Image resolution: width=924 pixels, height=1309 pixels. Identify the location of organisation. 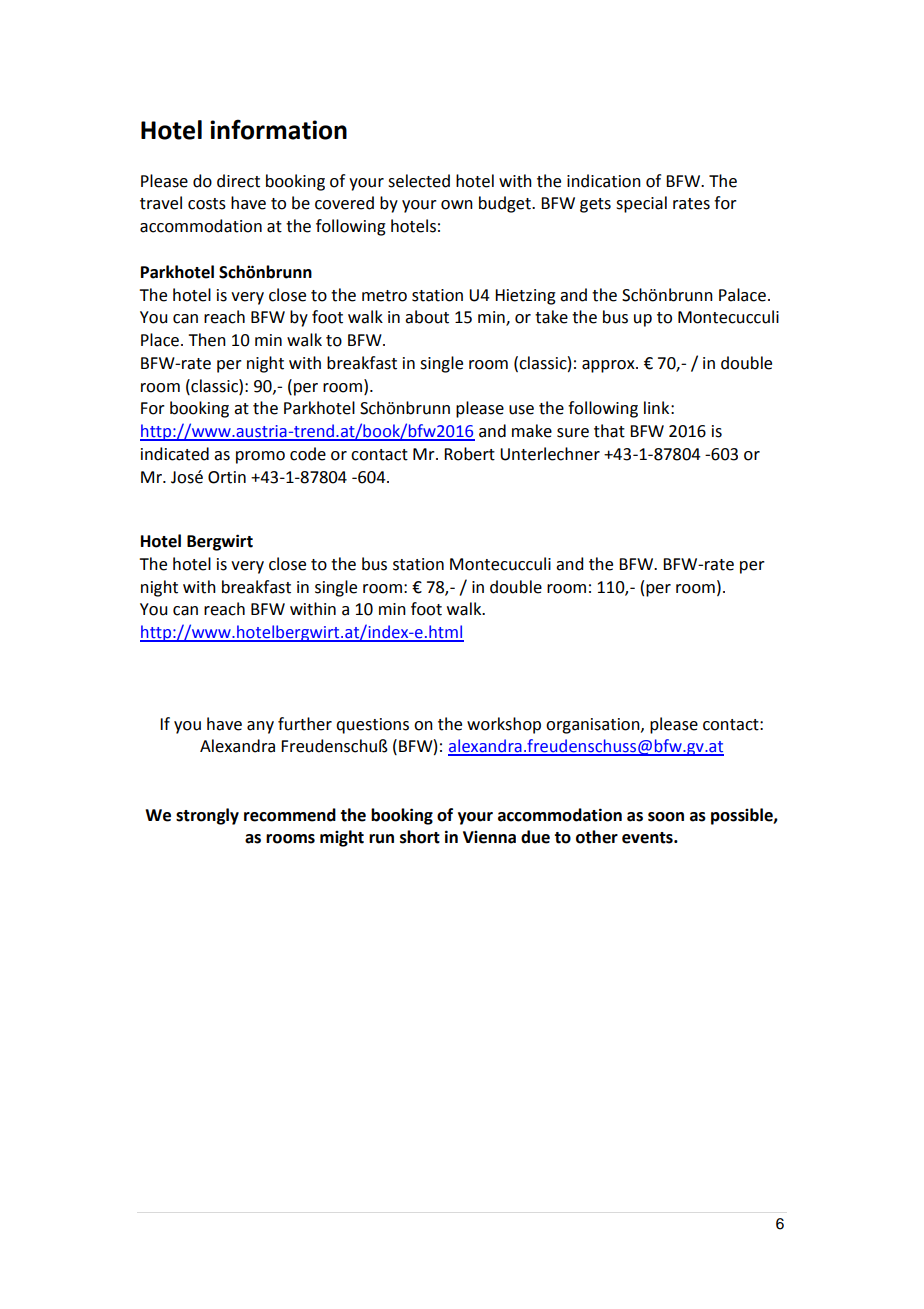
(594, 726).
